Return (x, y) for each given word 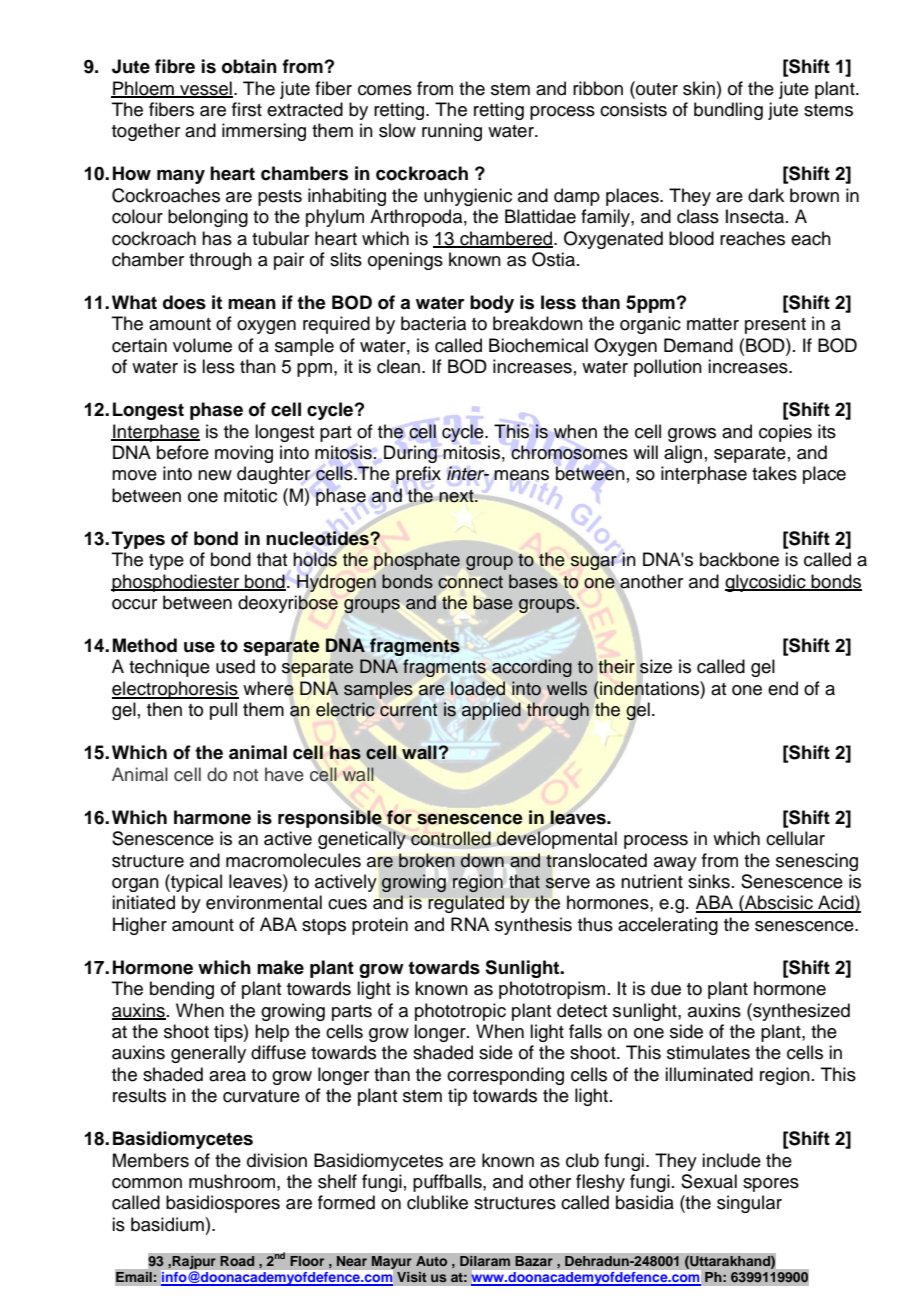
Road (237, 1261)
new (215, 475)
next (457, 496)
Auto (431, 1261)
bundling (728, 111)
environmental (264, 902)
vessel (205, 89)
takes (774, 473)
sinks (709, 881)
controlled (451, 838)
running (452, 132)
